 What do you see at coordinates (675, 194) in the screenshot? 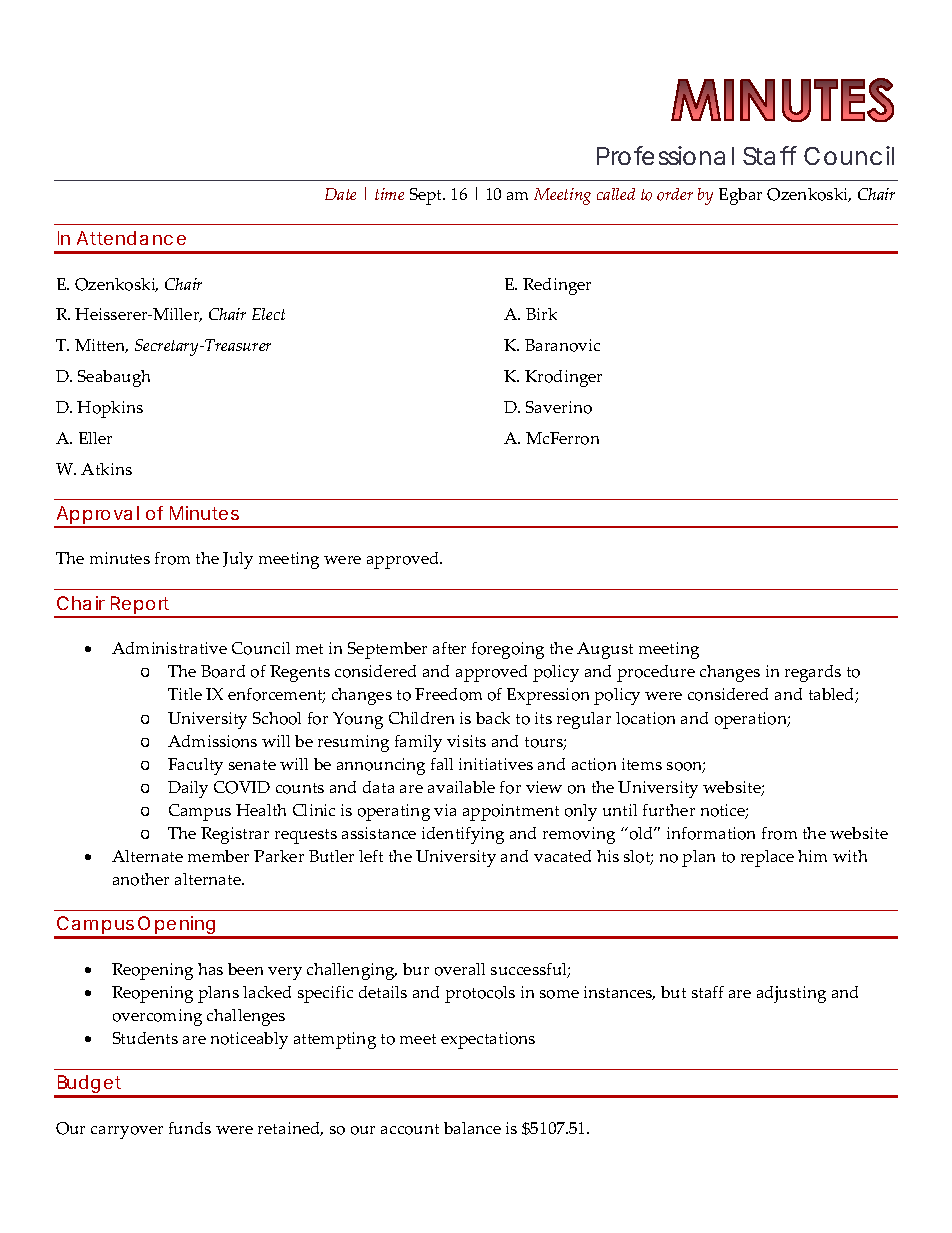
I see `order` at bounding box center [675, 194].
